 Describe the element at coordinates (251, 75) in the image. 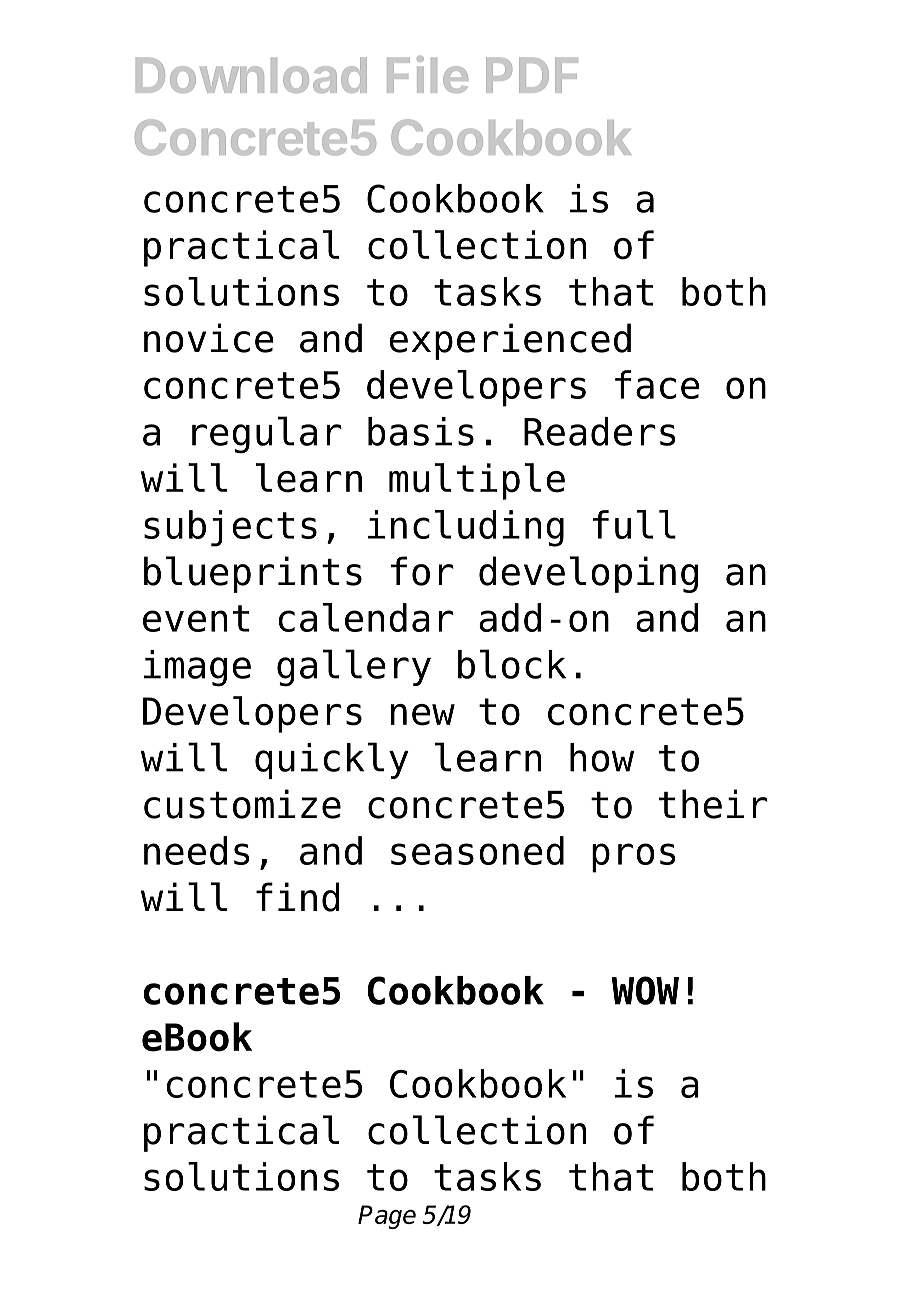

I see `Download` at that location.
